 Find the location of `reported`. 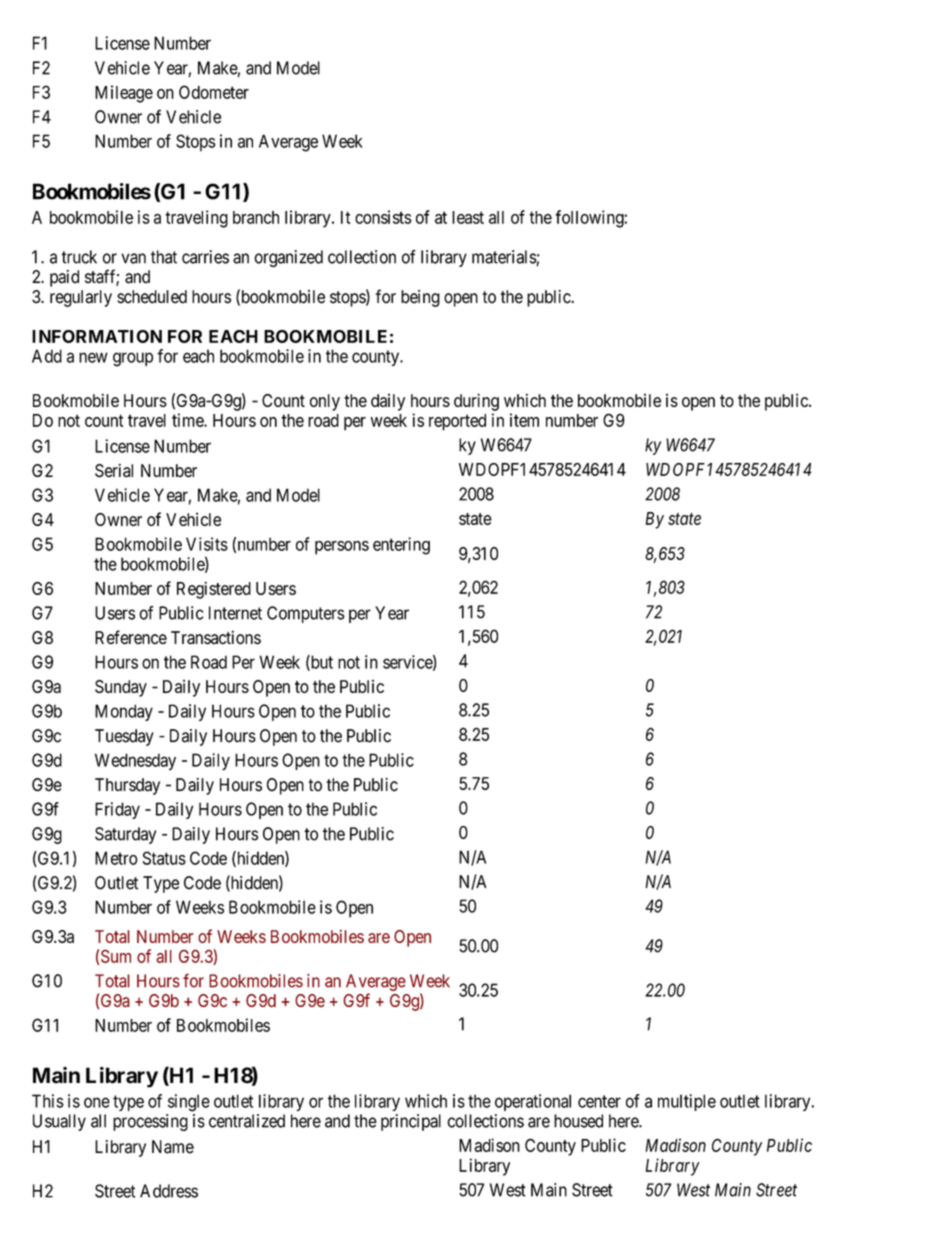

reported is located at coordinates (457, 422).
